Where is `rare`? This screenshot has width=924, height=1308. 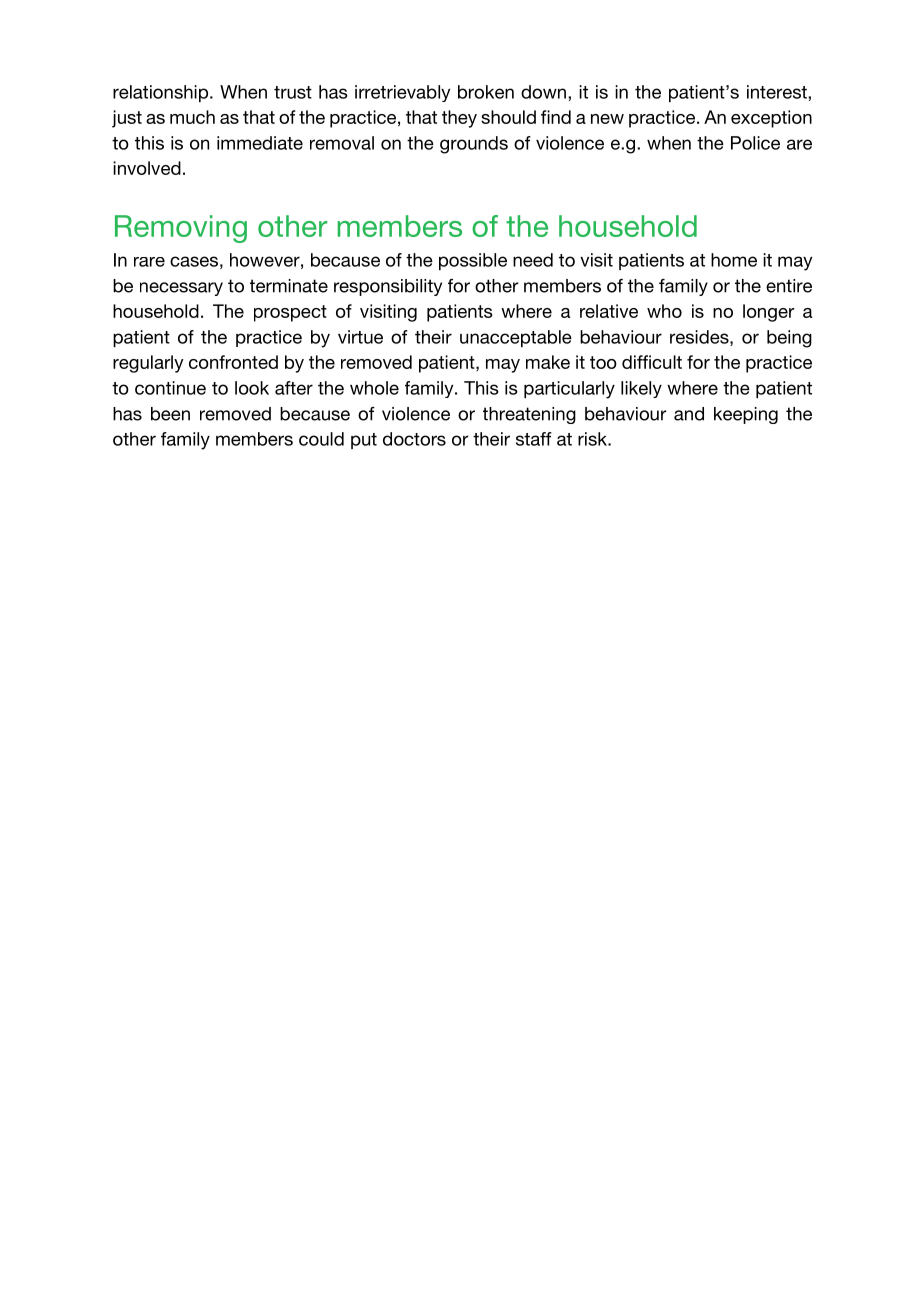
rare is located at coordinates (149, 262).
